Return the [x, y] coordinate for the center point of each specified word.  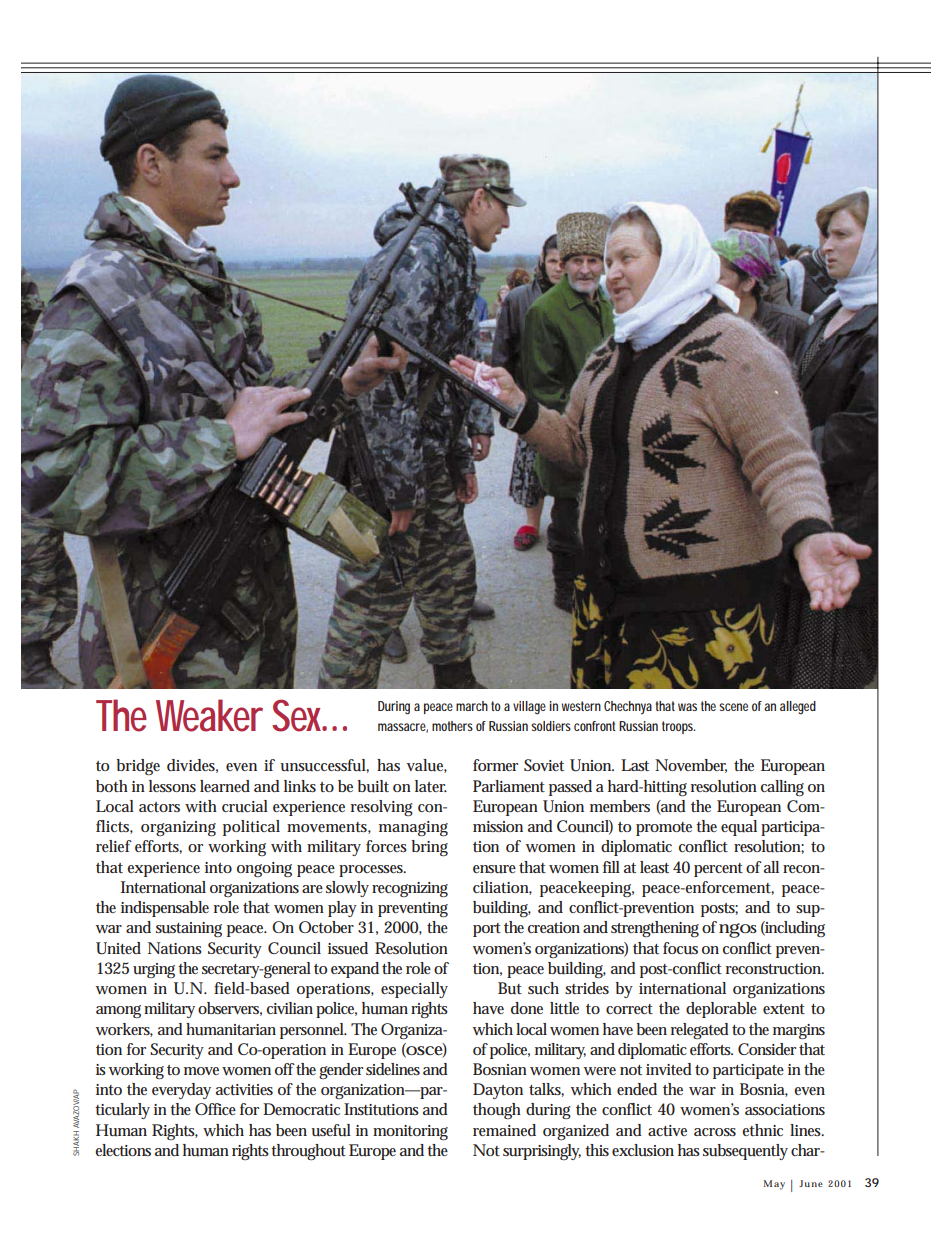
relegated [700, 1031]
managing [413, 828]
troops [678, 727]
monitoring [410, 1132]
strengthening [655, 929]
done [527, 1008]
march [472, 706]
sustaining [189, 929]
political [251, 828]
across [715, 1132]
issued [348, 948]
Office [215, 1109]
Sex [299, 715]
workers [124, 1030]
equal [739, 828]
